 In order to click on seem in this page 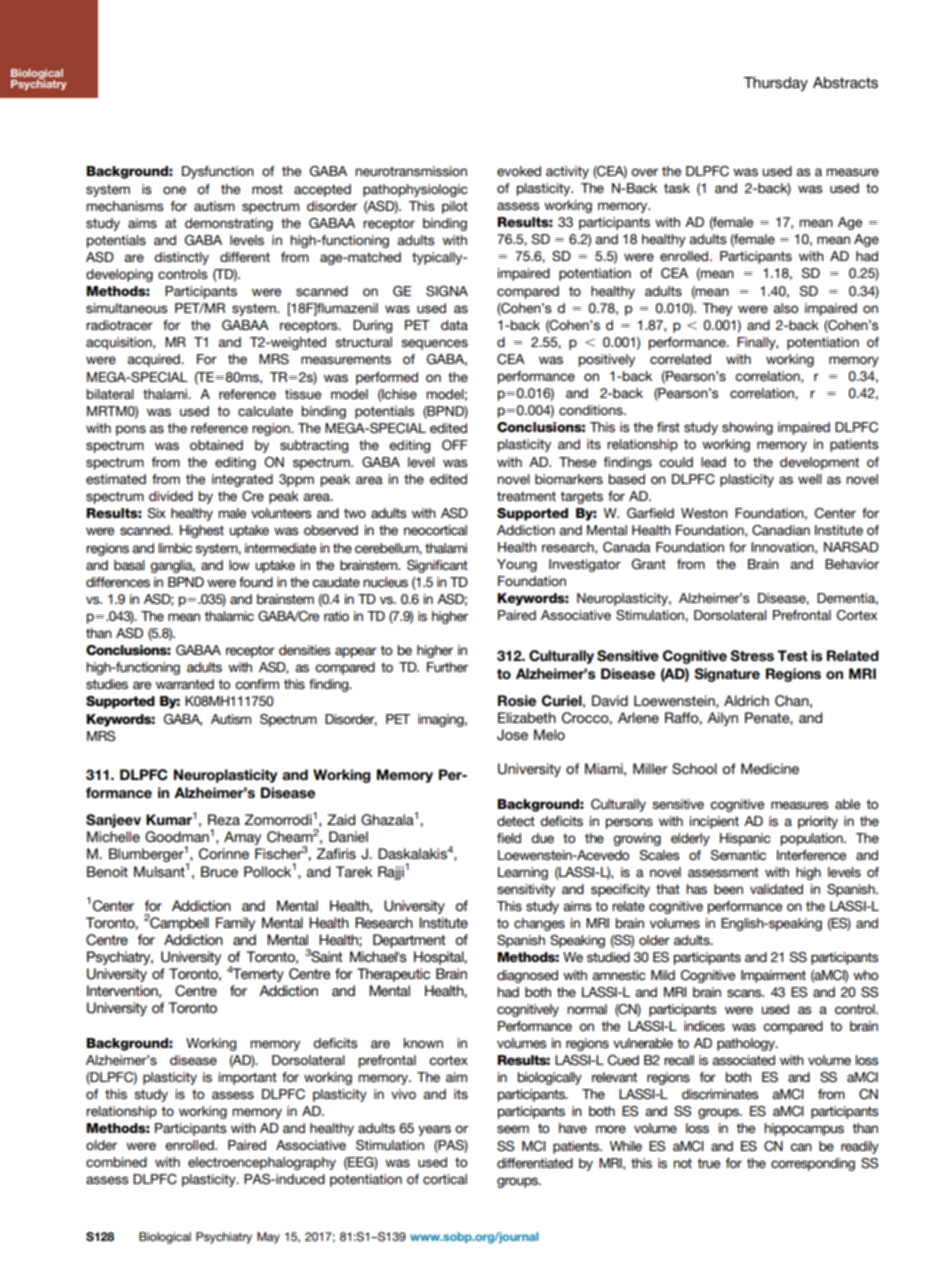, I will do `click(513, 1129)`.
